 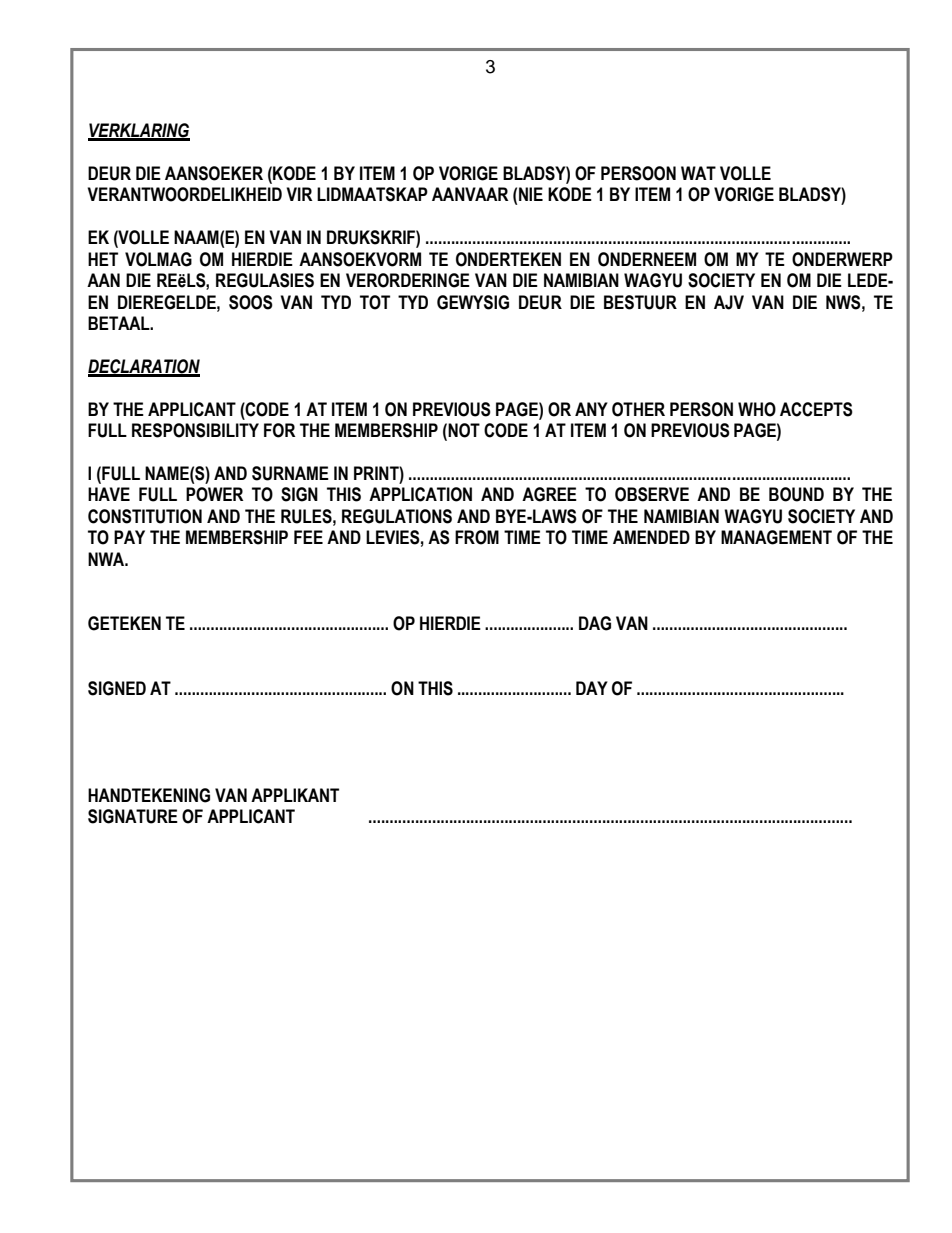 What do you see at coordinates (145, 516) in the screenshot?
I see `CONSTITUTION` at bounding box center [145, 516].
